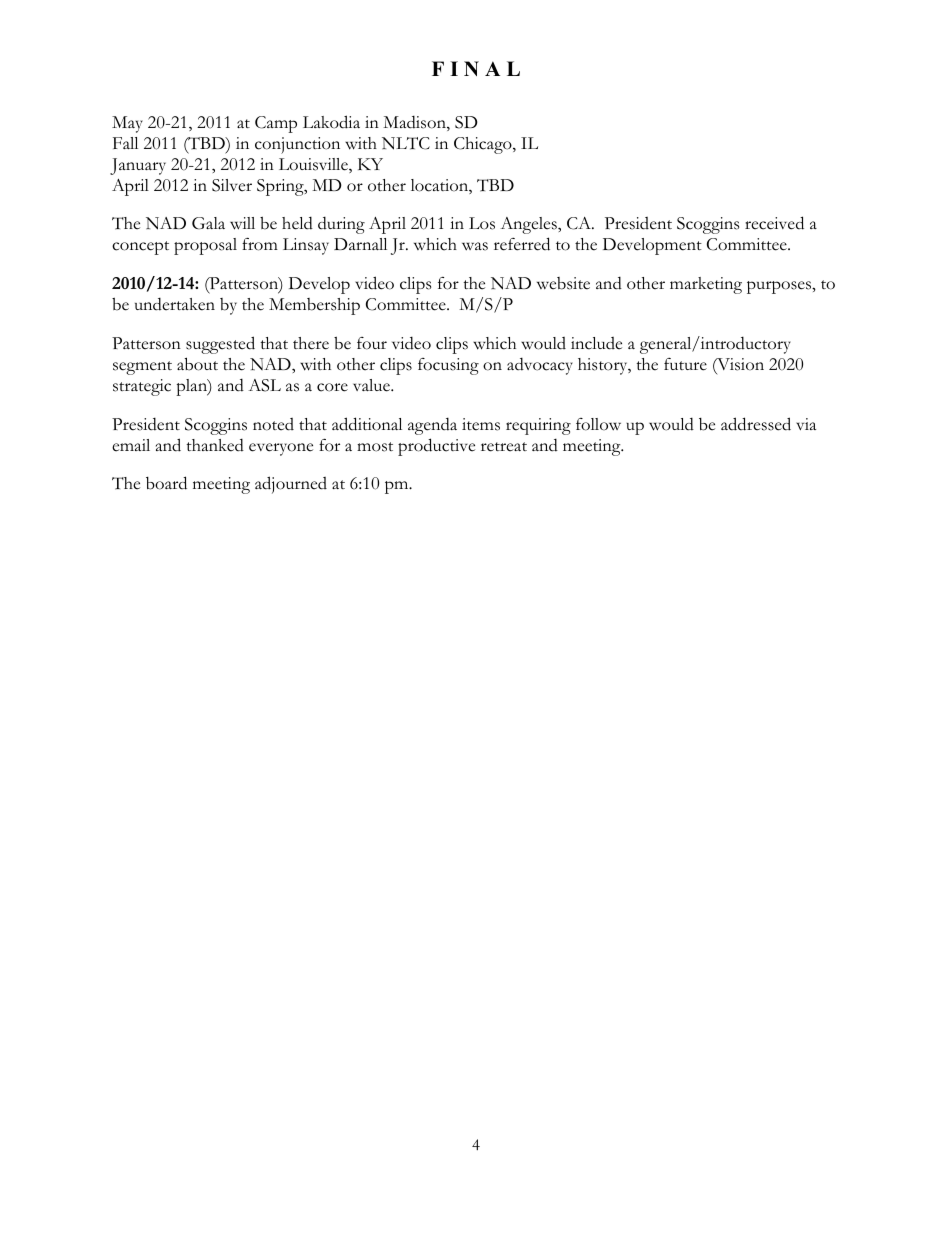 This screenshot has height=1233, width=952. What do you see at coordinates (276, 124) in the screenshot?
I see `Camp` at bounding box center [276, 124].
